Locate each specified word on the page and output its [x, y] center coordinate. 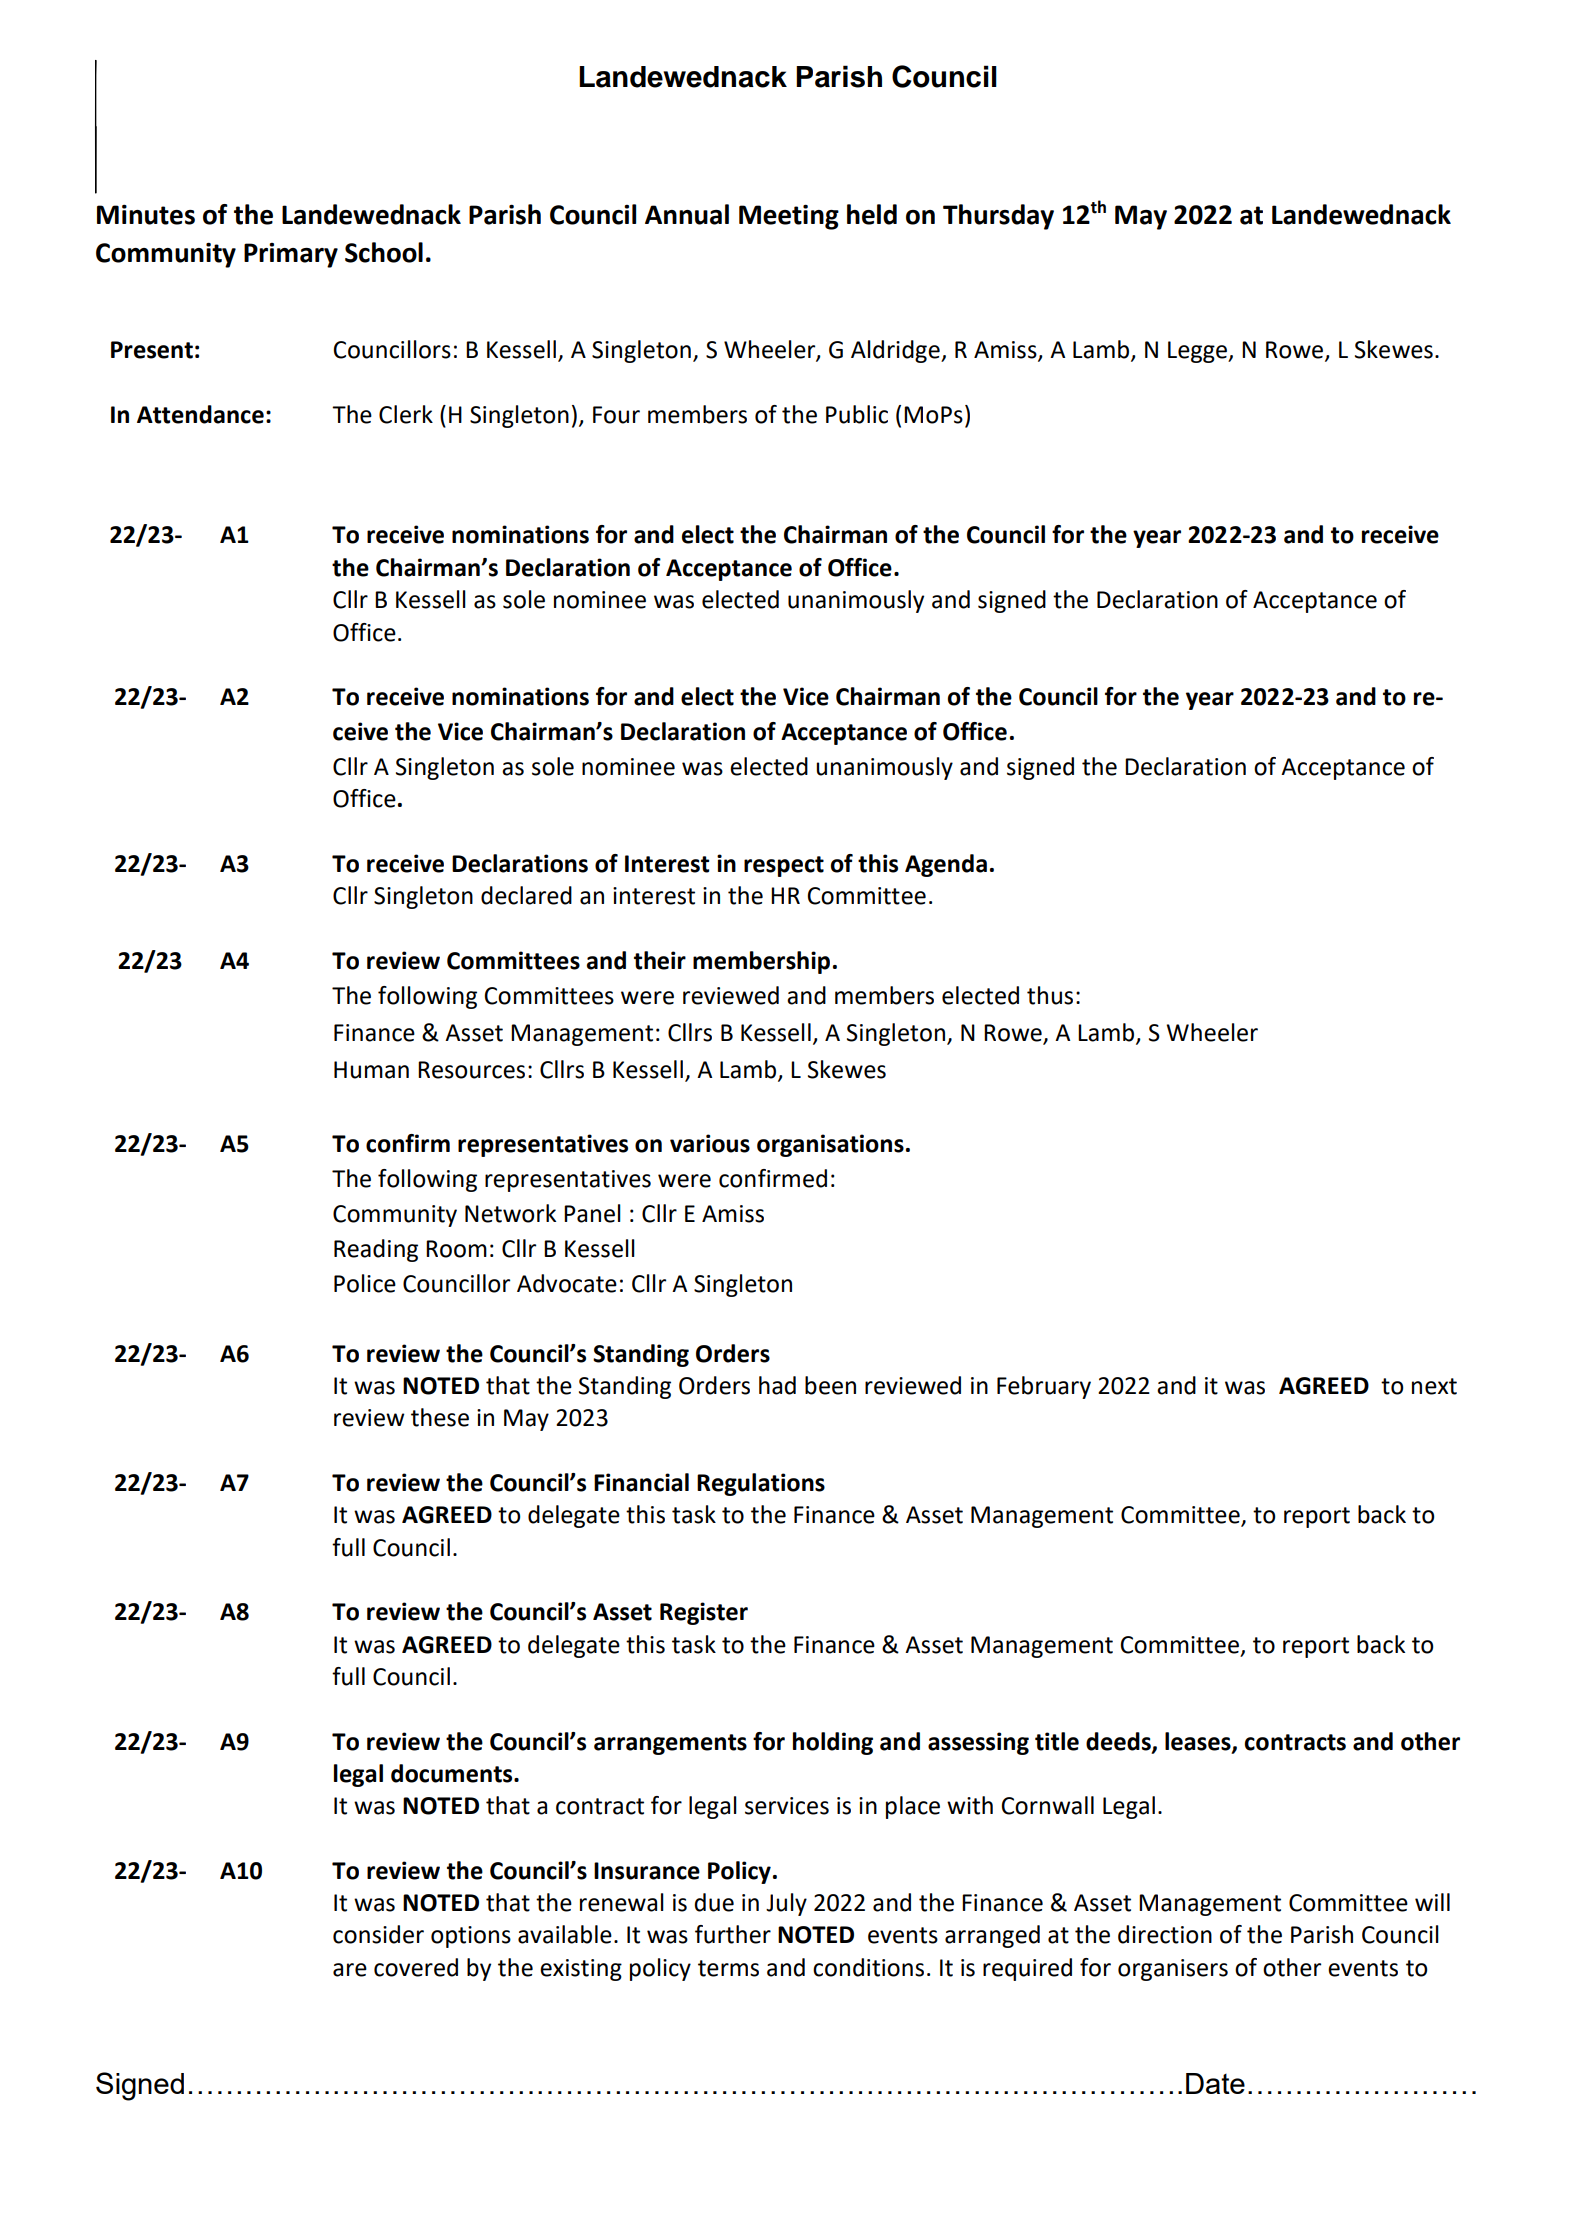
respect [784, 866]
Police [365, 1283]
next [1434, 1386]
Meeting [789, 217]
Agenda [946, 865]
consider [378, 1934]
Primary [291, 255]
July [786, 1904]
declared [526, 895]
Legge [1199, 352]
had [777, 1385]
